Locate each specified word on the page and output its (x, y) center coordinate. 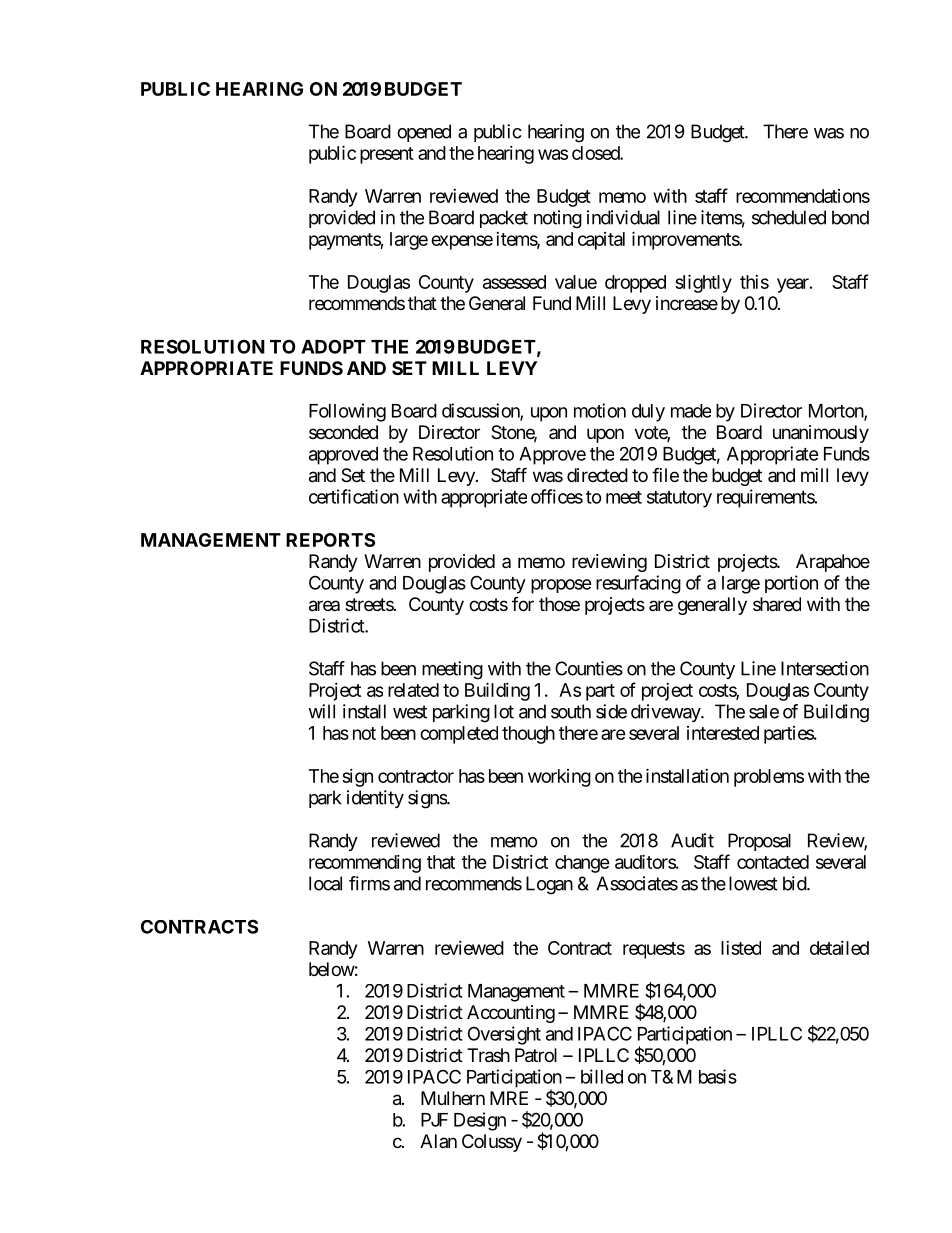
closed (596, 153)
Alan (438, 1141)
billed (602, 1076)
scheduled (789, 217)
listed (741, 948)
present (387, 155)
